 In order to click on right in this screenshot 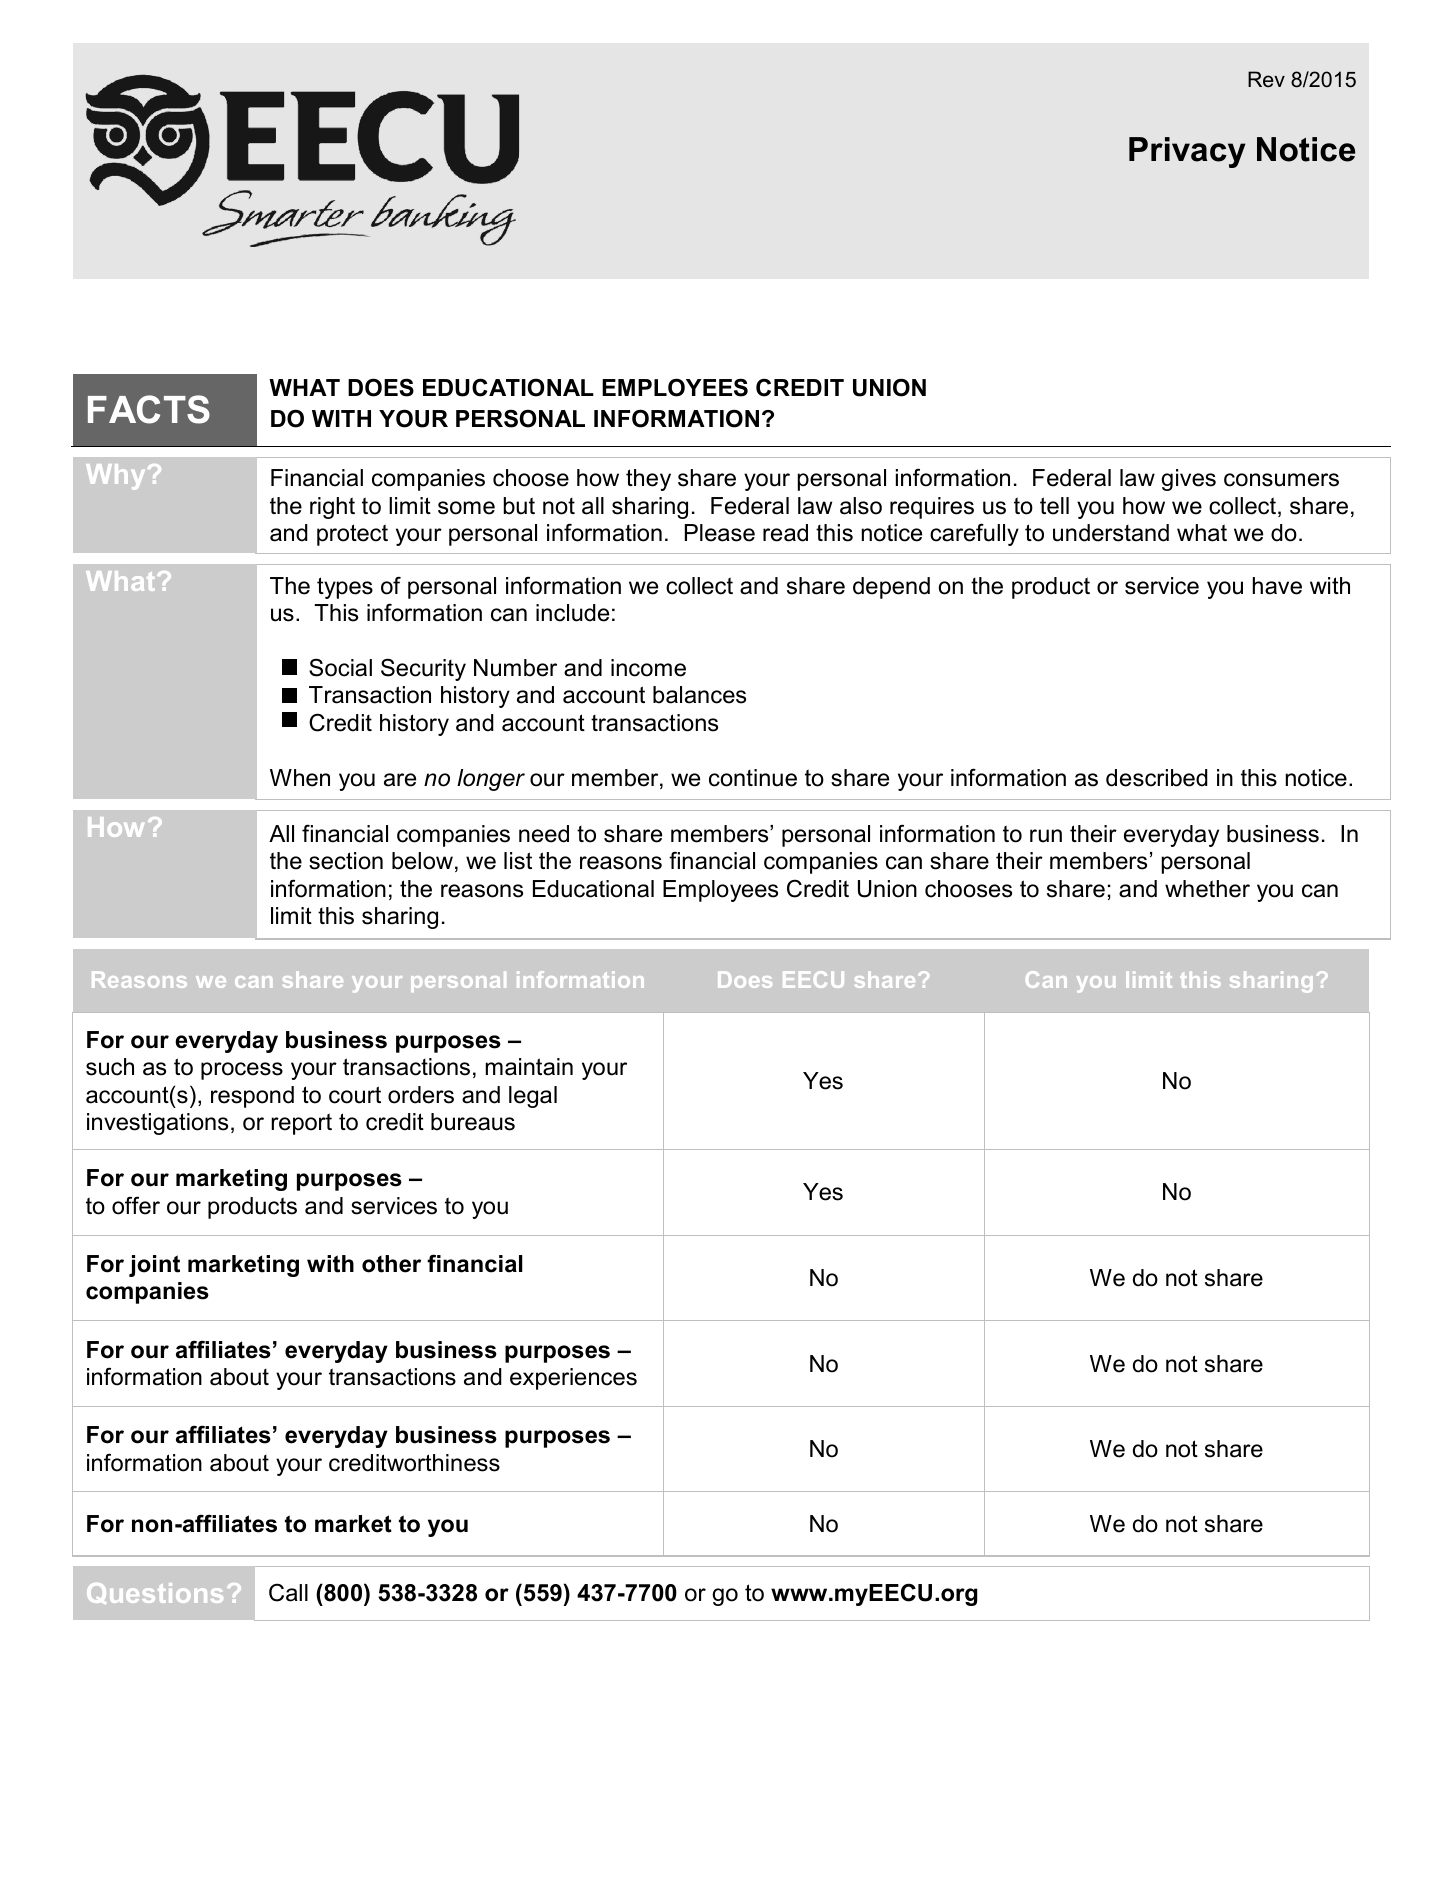, I will do `click(332, 508)`.
